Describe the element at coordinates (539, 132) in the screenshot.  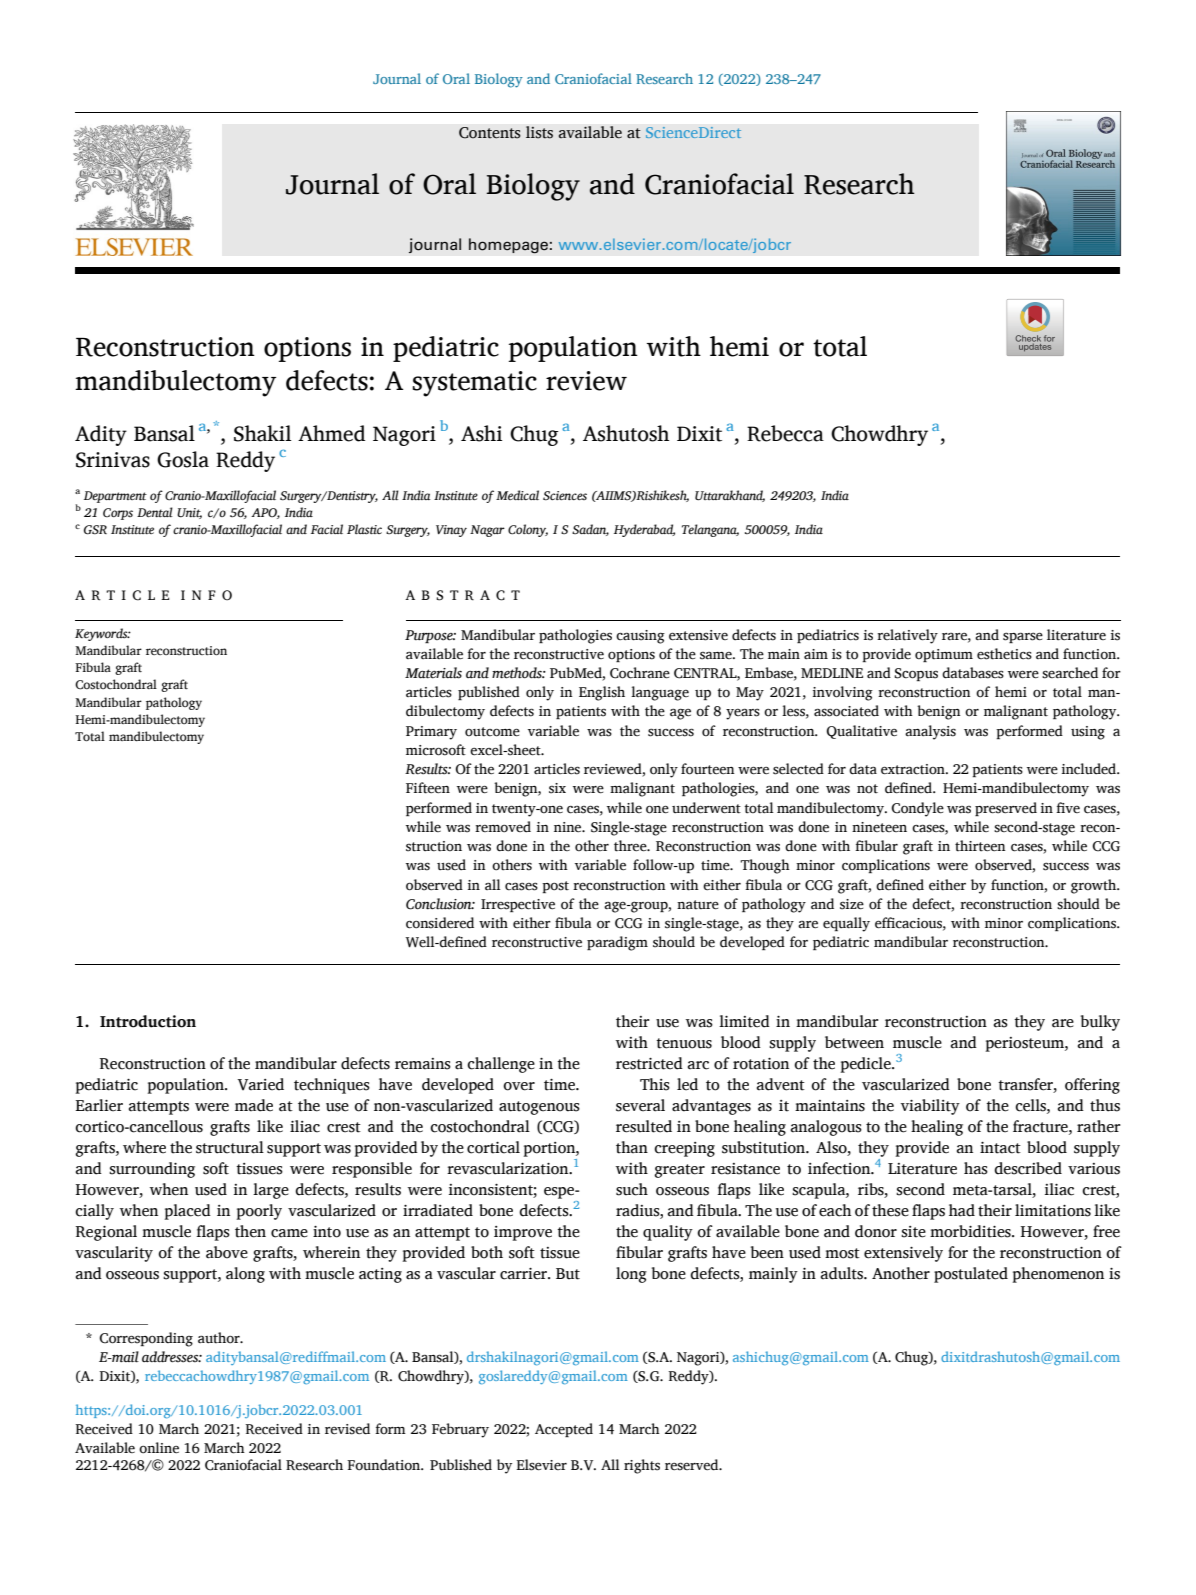
I see `lists` at that location.
